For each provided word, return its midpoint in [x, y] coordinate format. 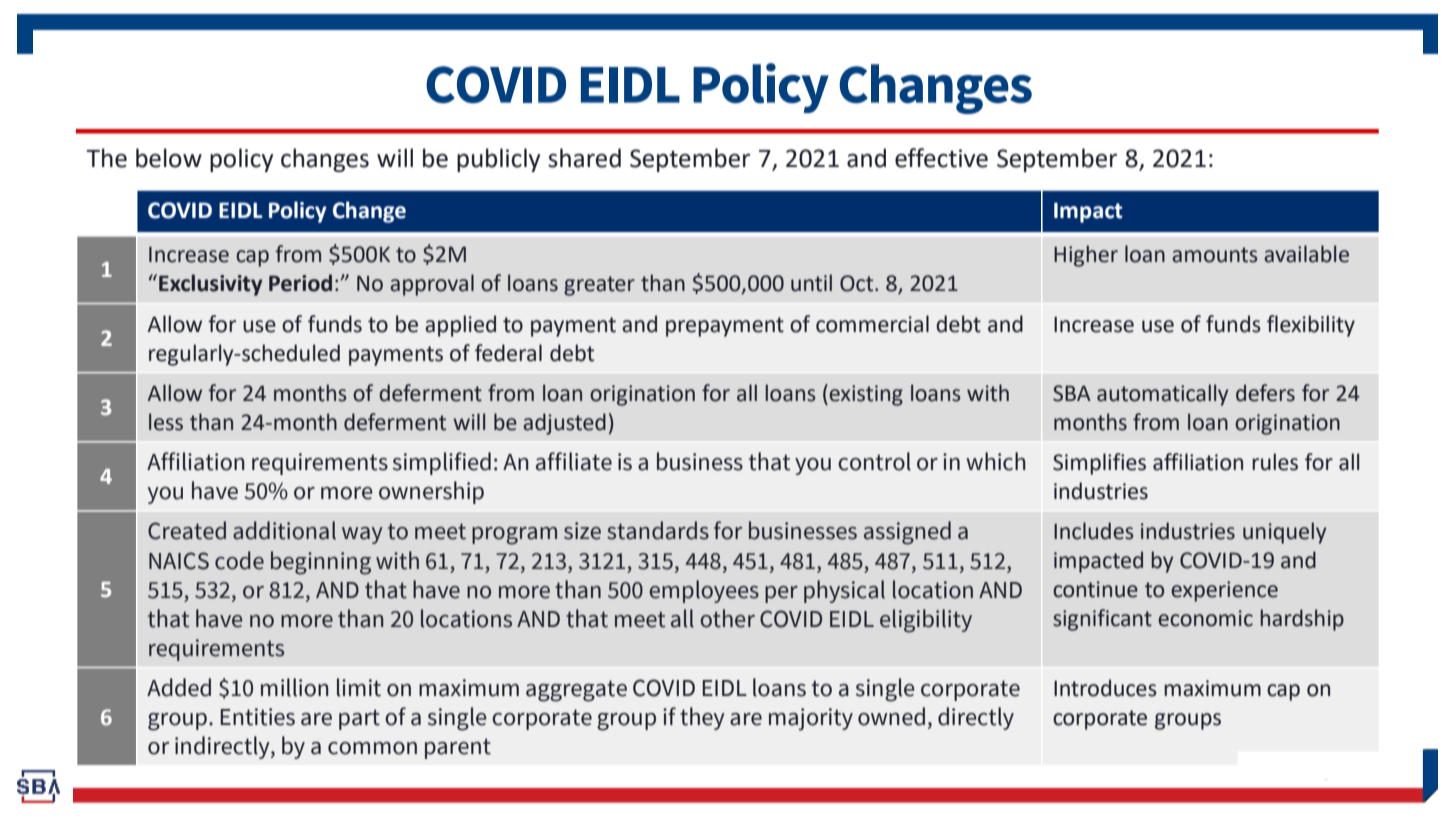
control [874, 461]
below [169, 158]
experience [1224, 591]
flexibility [1311, 326]
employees [704, 591]
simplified [442, 463]
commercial [872, 324]
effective [941, 158]
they [702, 718]
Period [300, 283]
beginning [321, 563]
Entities [257, 717]
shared [584, 158]
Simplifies [1099, 464]
